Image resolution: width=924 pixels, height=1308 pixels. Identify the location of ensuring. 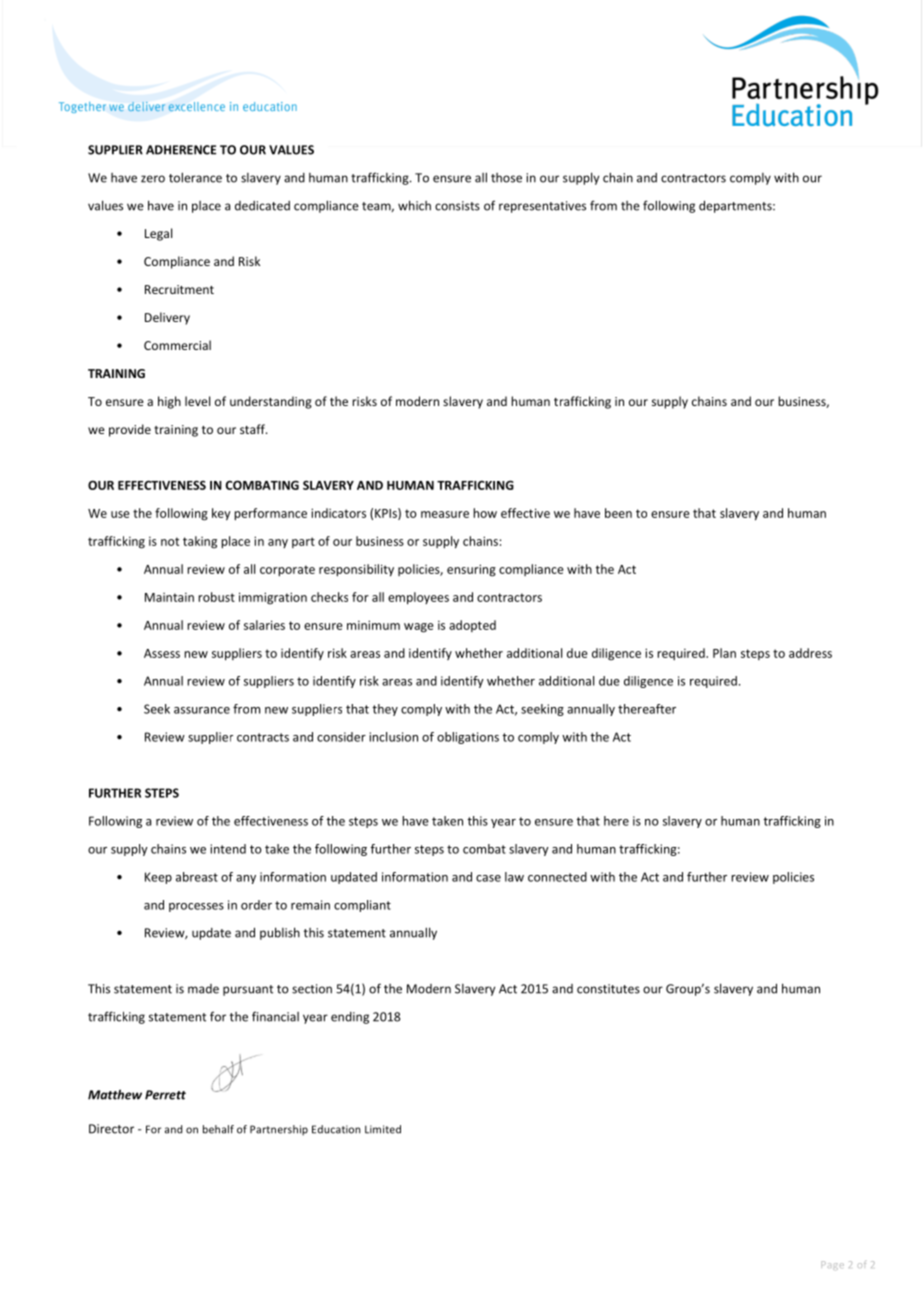
(471, 570).
